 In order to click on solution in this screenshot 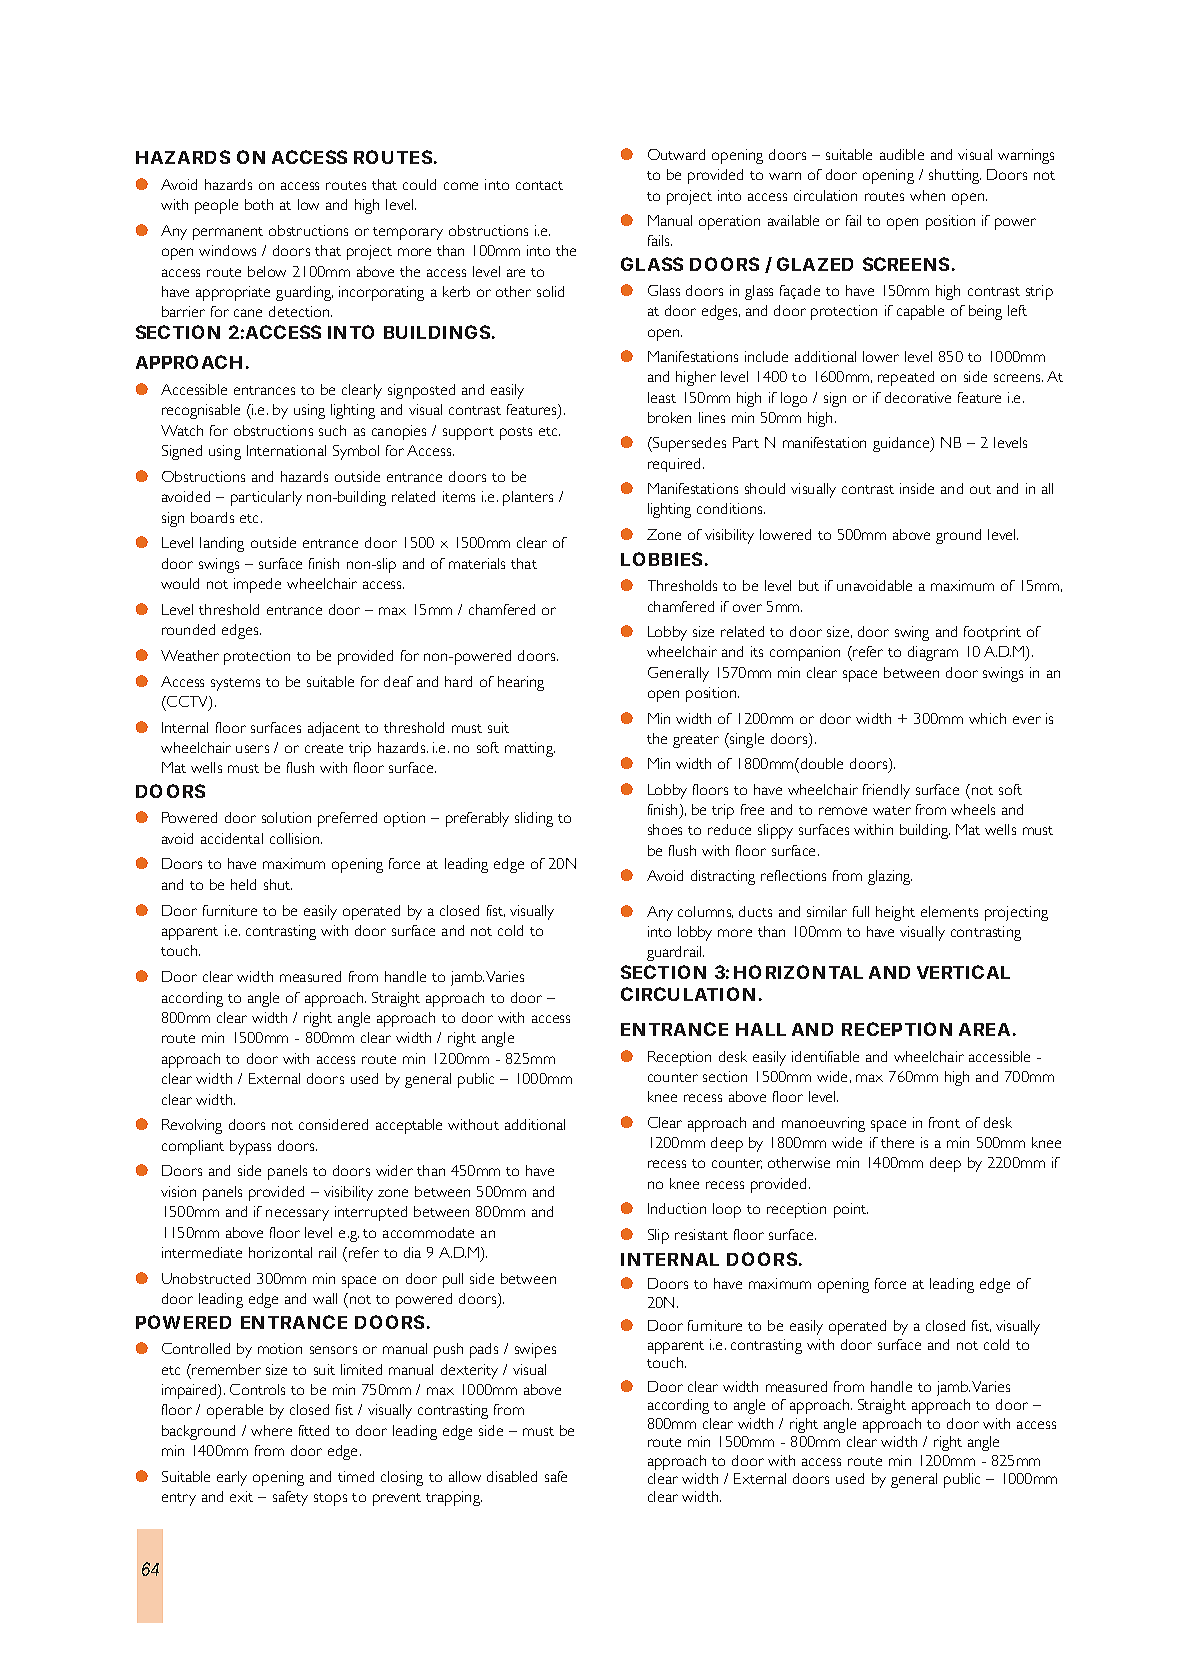, I will do `click(286, 817)`.
